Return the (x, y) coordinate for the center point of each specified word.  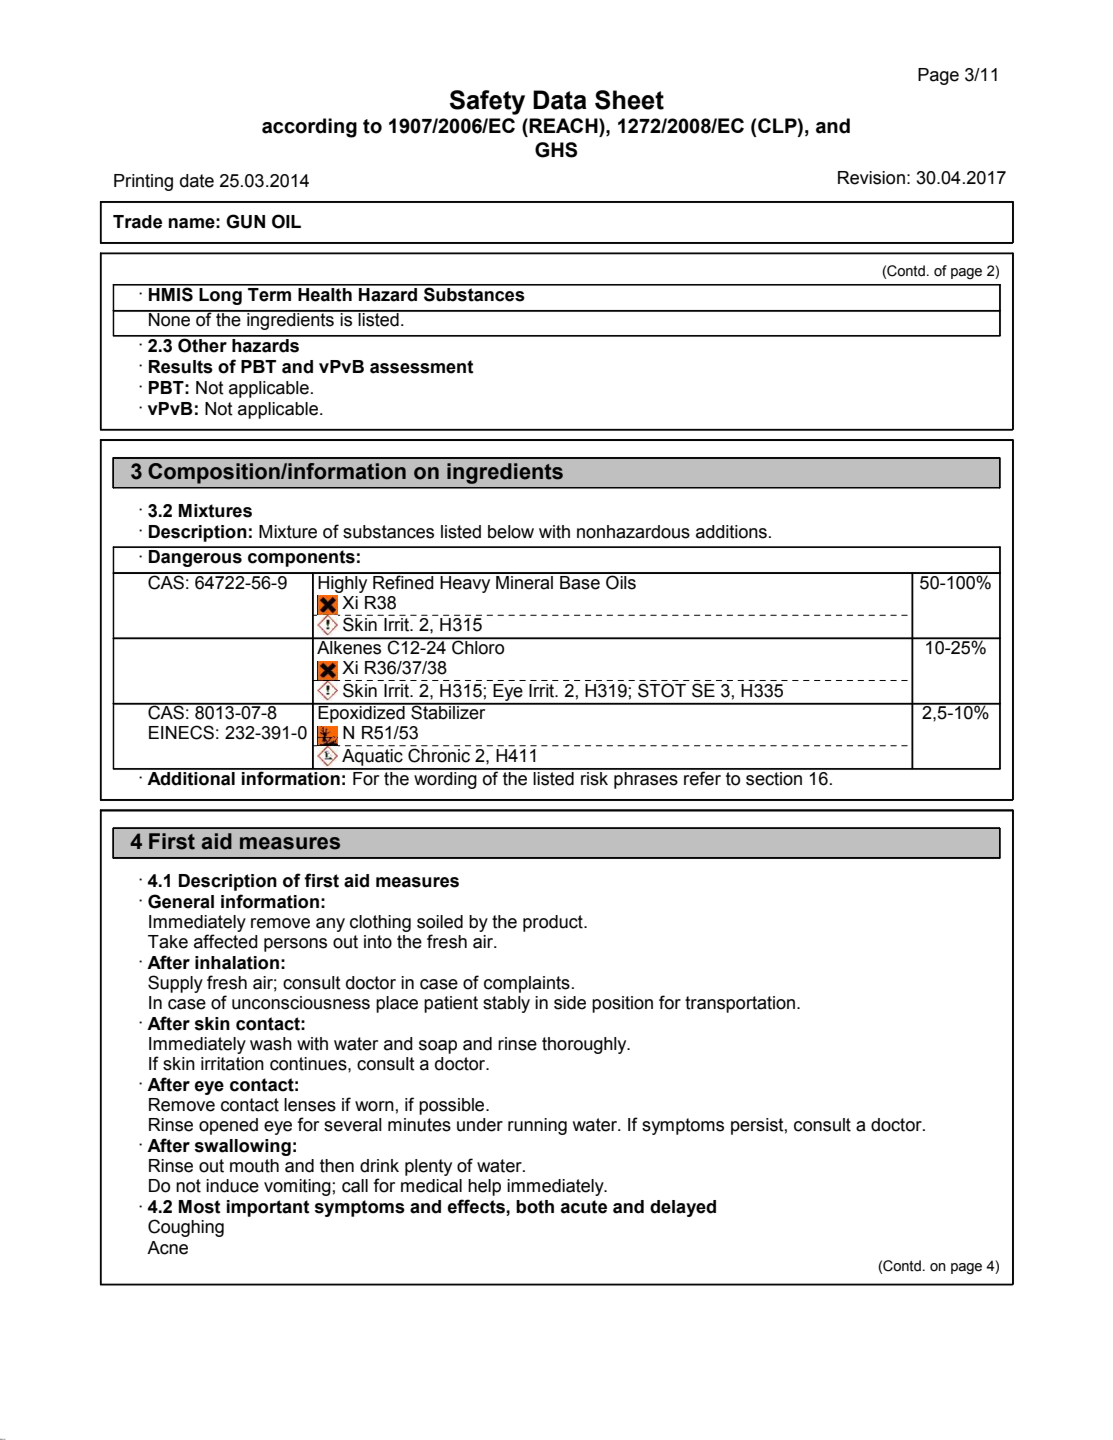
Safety (487, 102)
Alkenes (349, 646)
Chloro (478, 646)
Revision (871, 178)
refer (702, 777)
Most (200, 1207)
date (197, 181)
